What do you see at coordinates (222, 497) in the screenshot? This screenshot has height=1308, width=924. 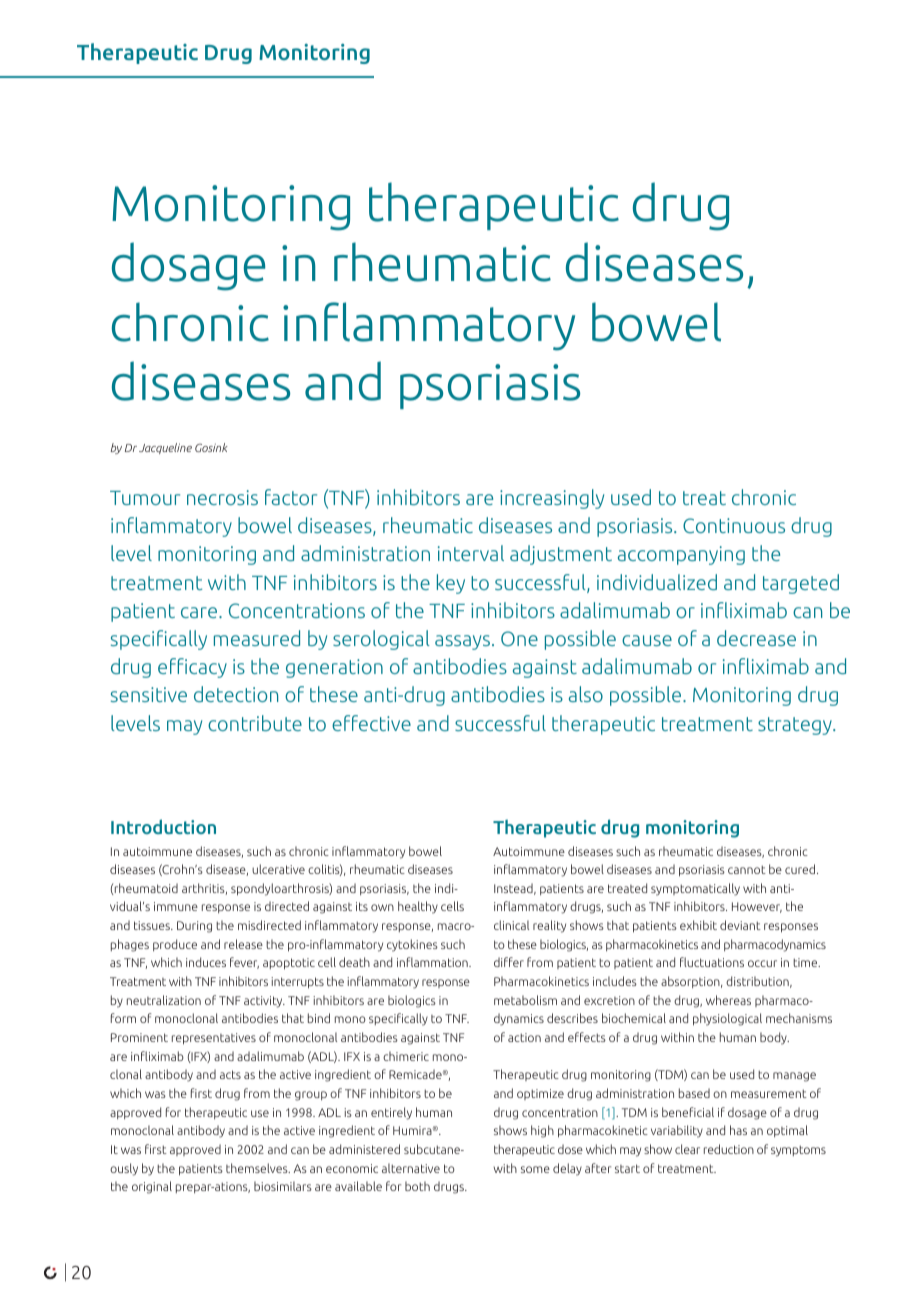 I see `necrosis` at bounding box center [222, 497].
